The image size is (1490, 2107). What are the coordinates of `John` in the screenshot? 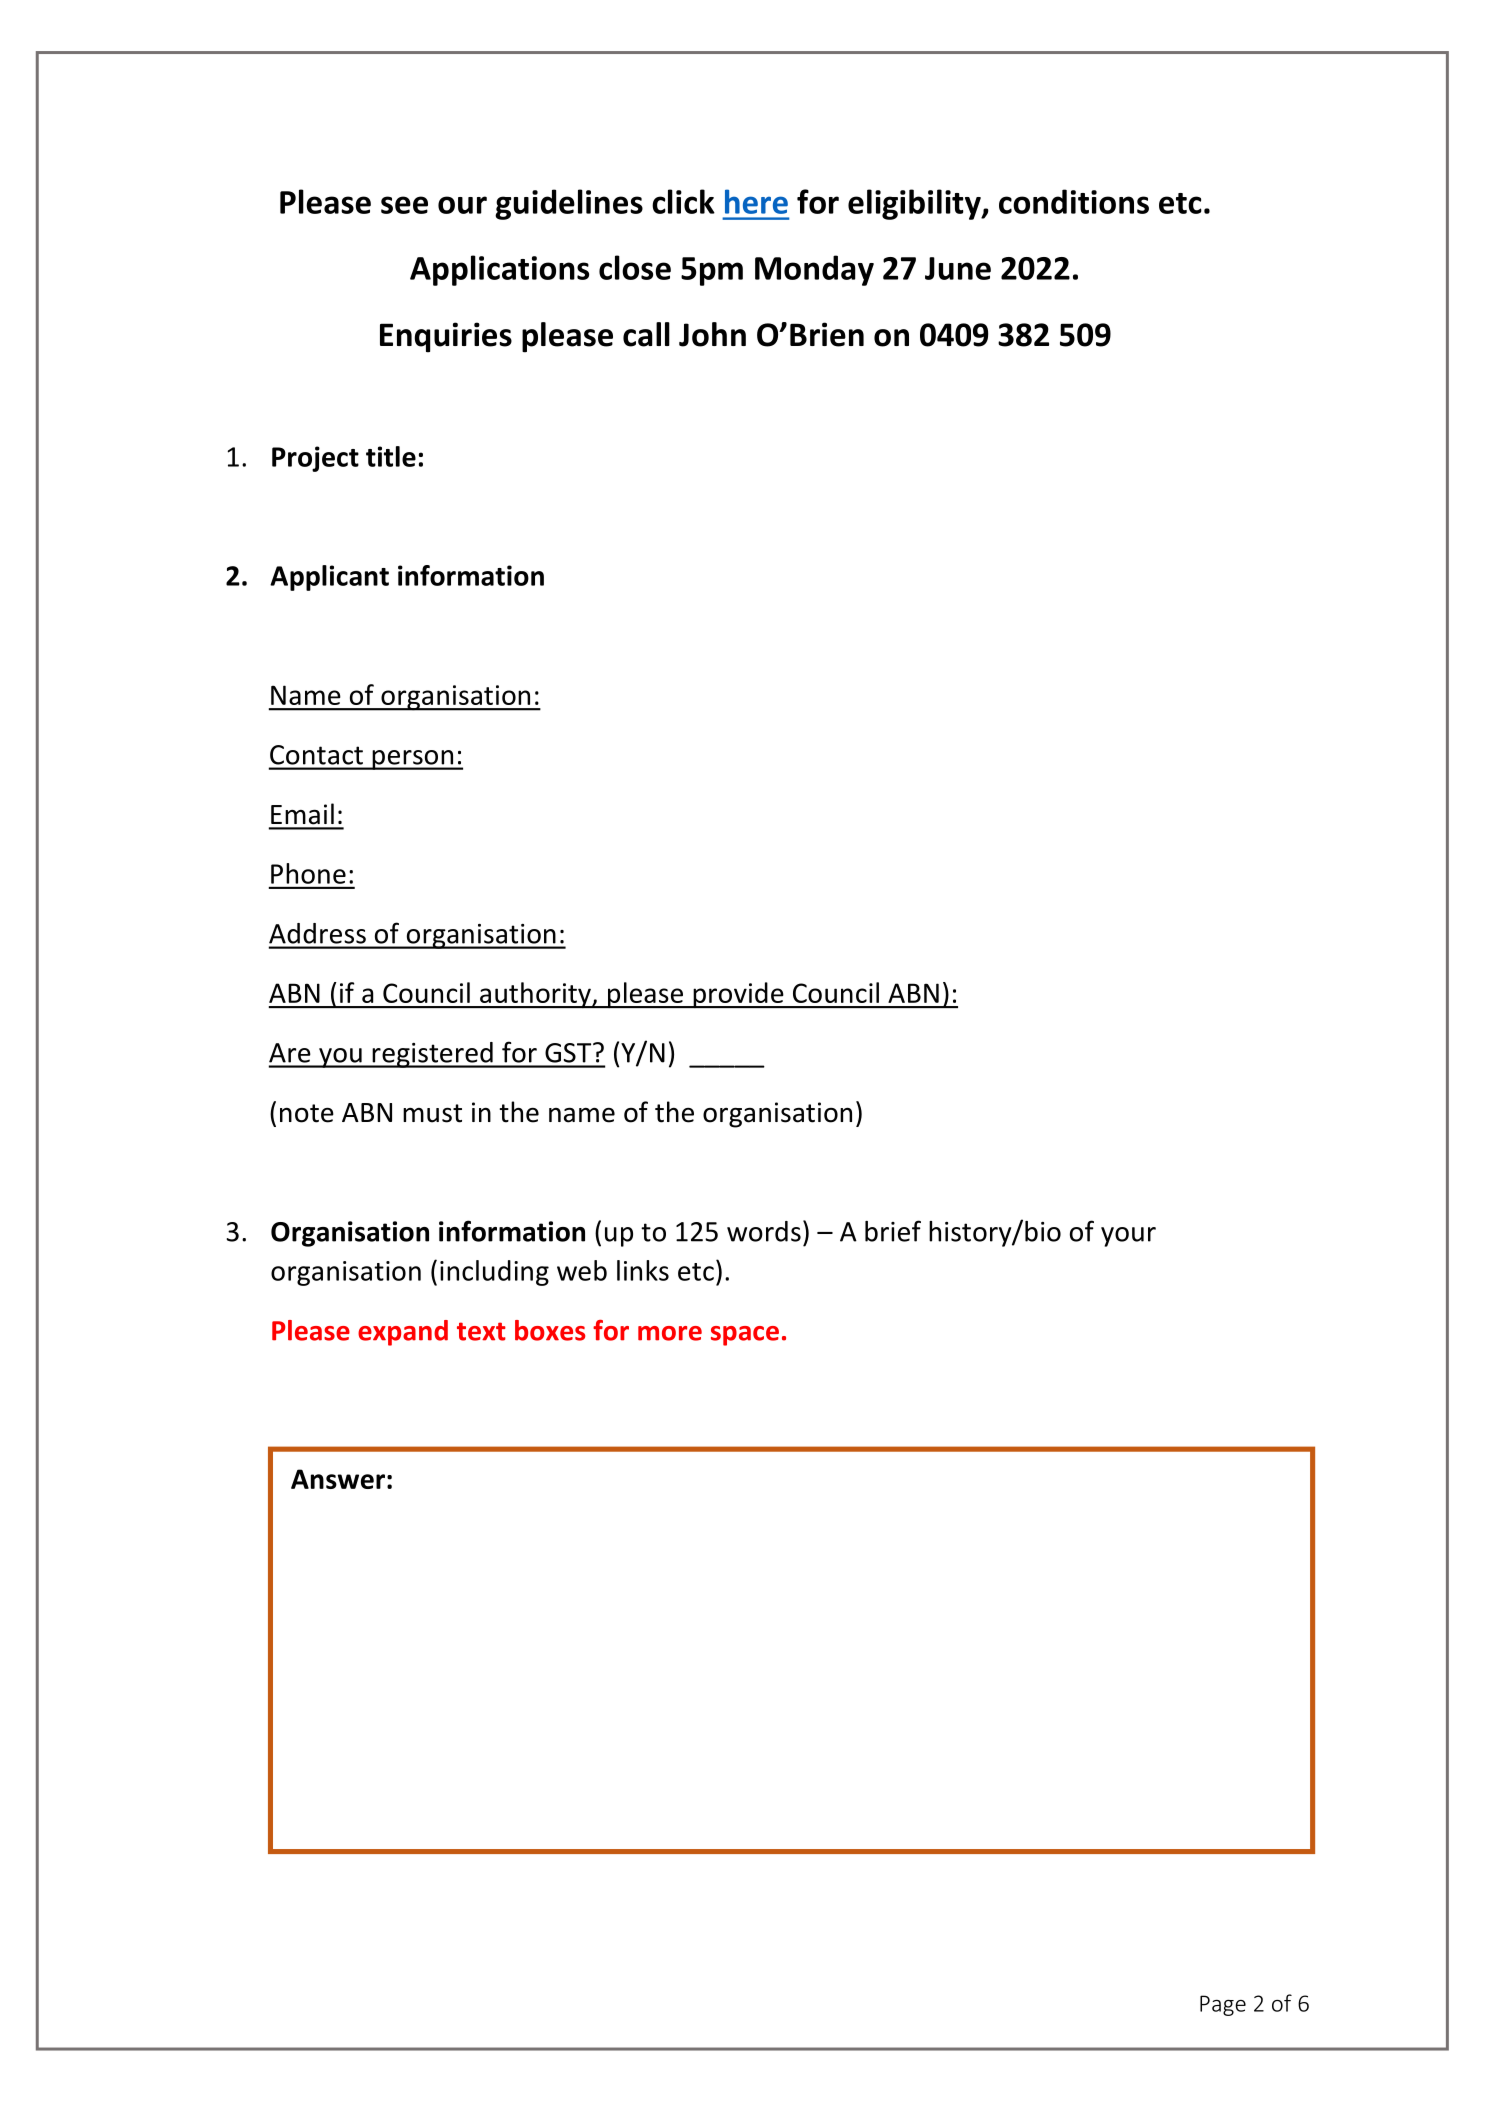 It's located at (712, 334).
